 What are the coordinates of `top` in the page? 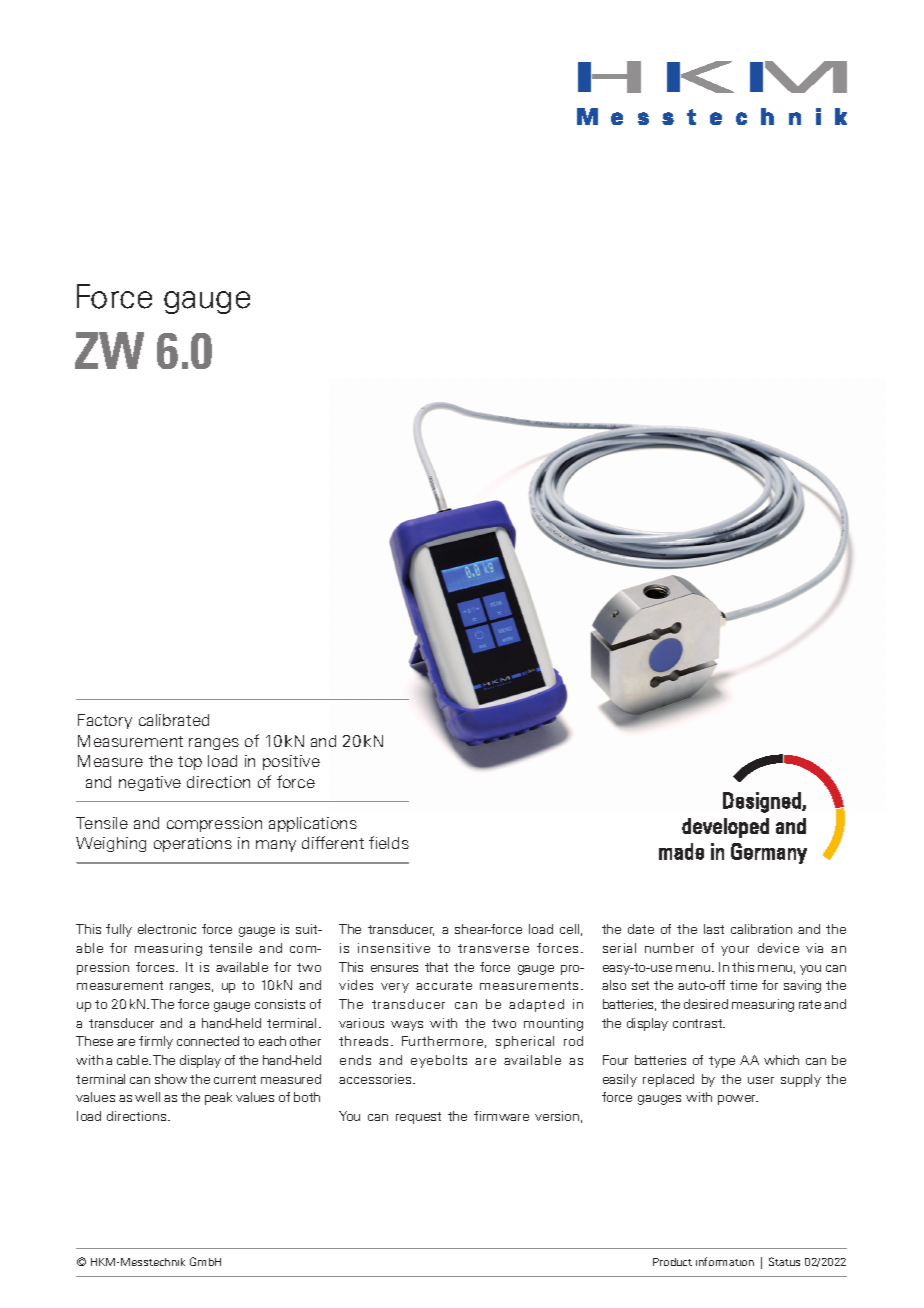 It's located at (190, 763).
